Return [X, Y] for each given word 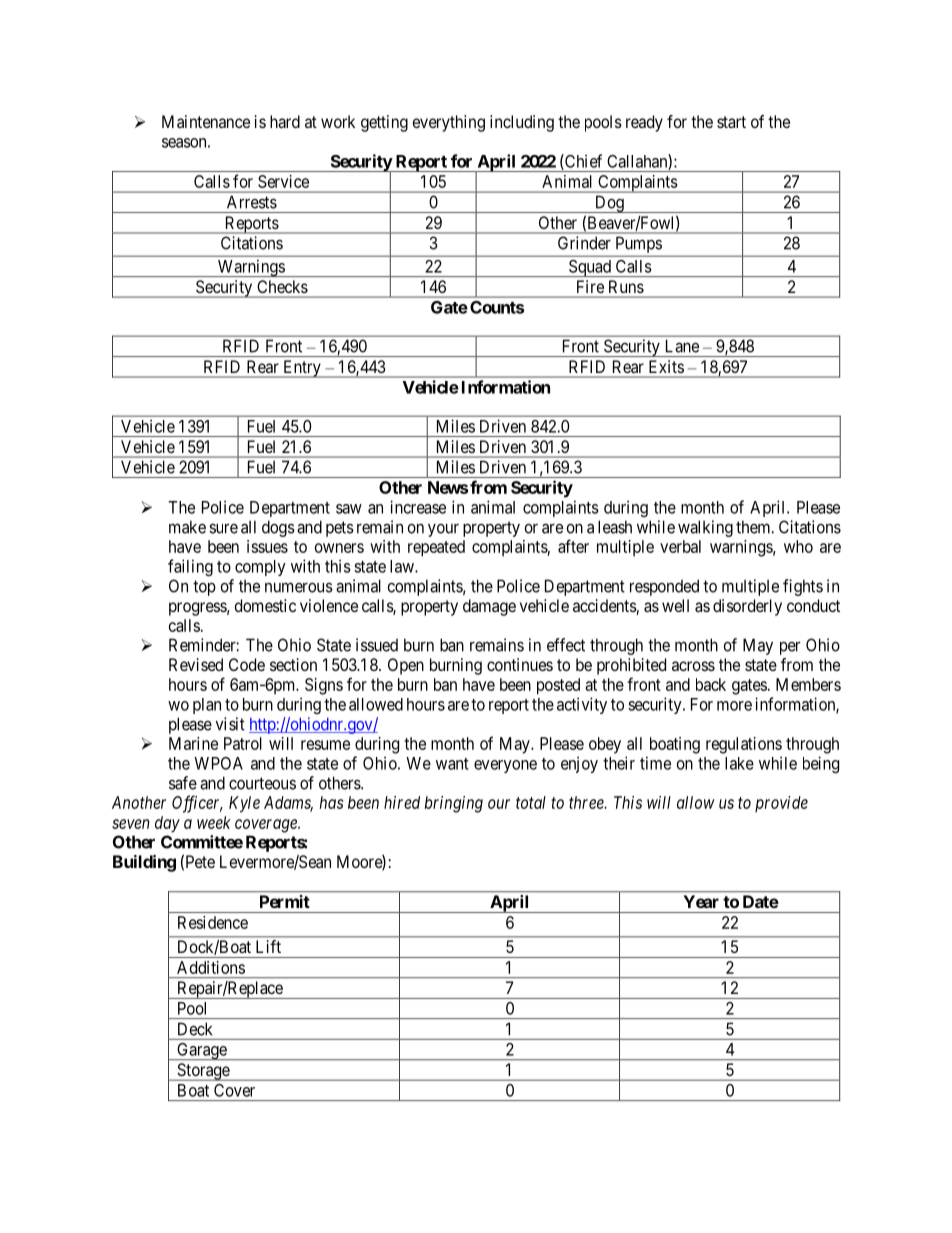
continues [520, 664]
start [731, 122]
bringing [454, 804]
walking [705, 528]
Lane [682, 346]
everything [449, 123]
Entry [302, 369]
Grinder [584, 243]
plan [207, 706]
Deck [195, 1029]
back [711, 684]
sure [223, 528]
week [214, 822]
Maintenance [206, 121]
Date [761, 901]
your [443, 530]
